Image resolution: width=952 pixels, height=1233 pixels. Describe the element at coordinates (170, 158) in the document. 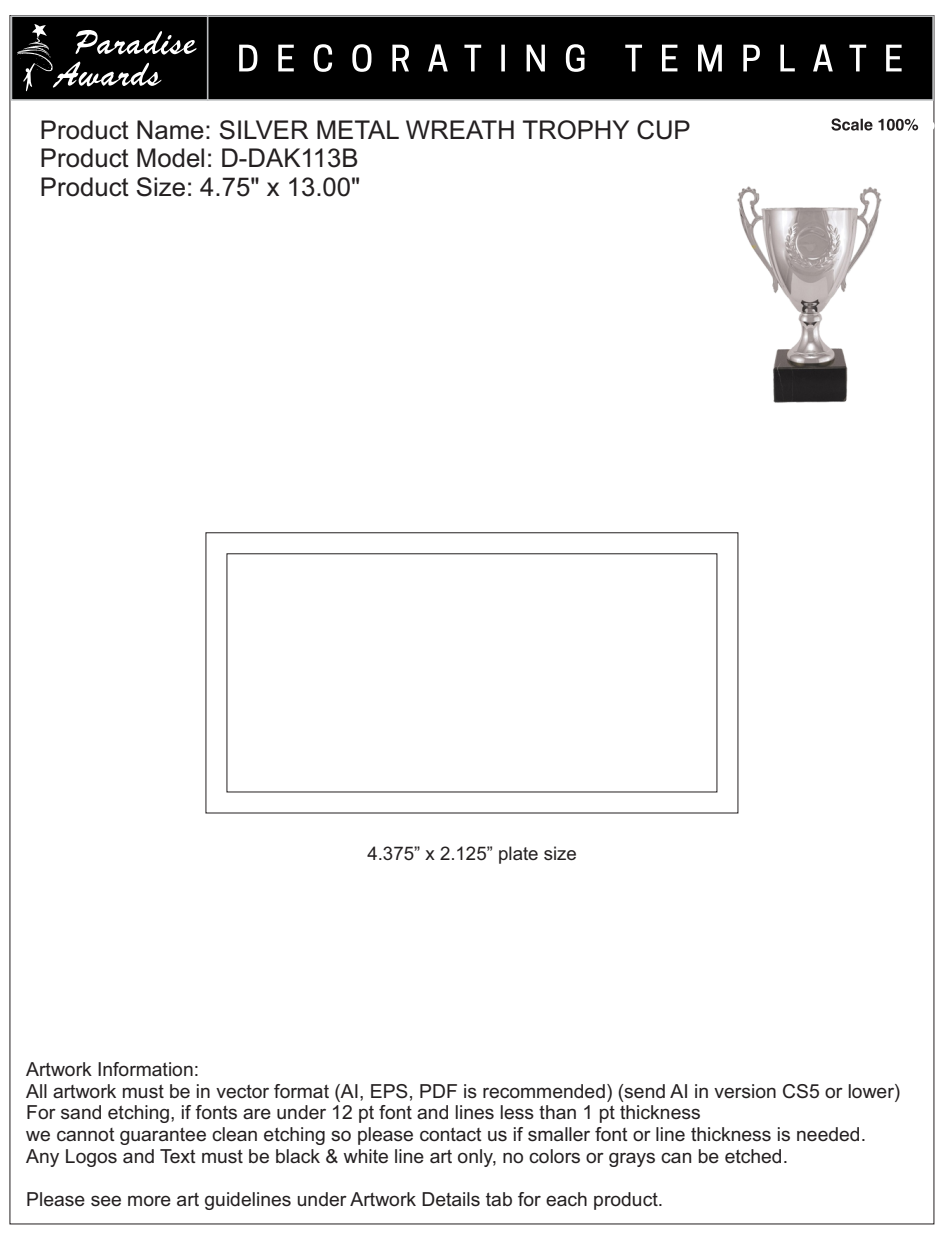

I see `Model` at that location.
